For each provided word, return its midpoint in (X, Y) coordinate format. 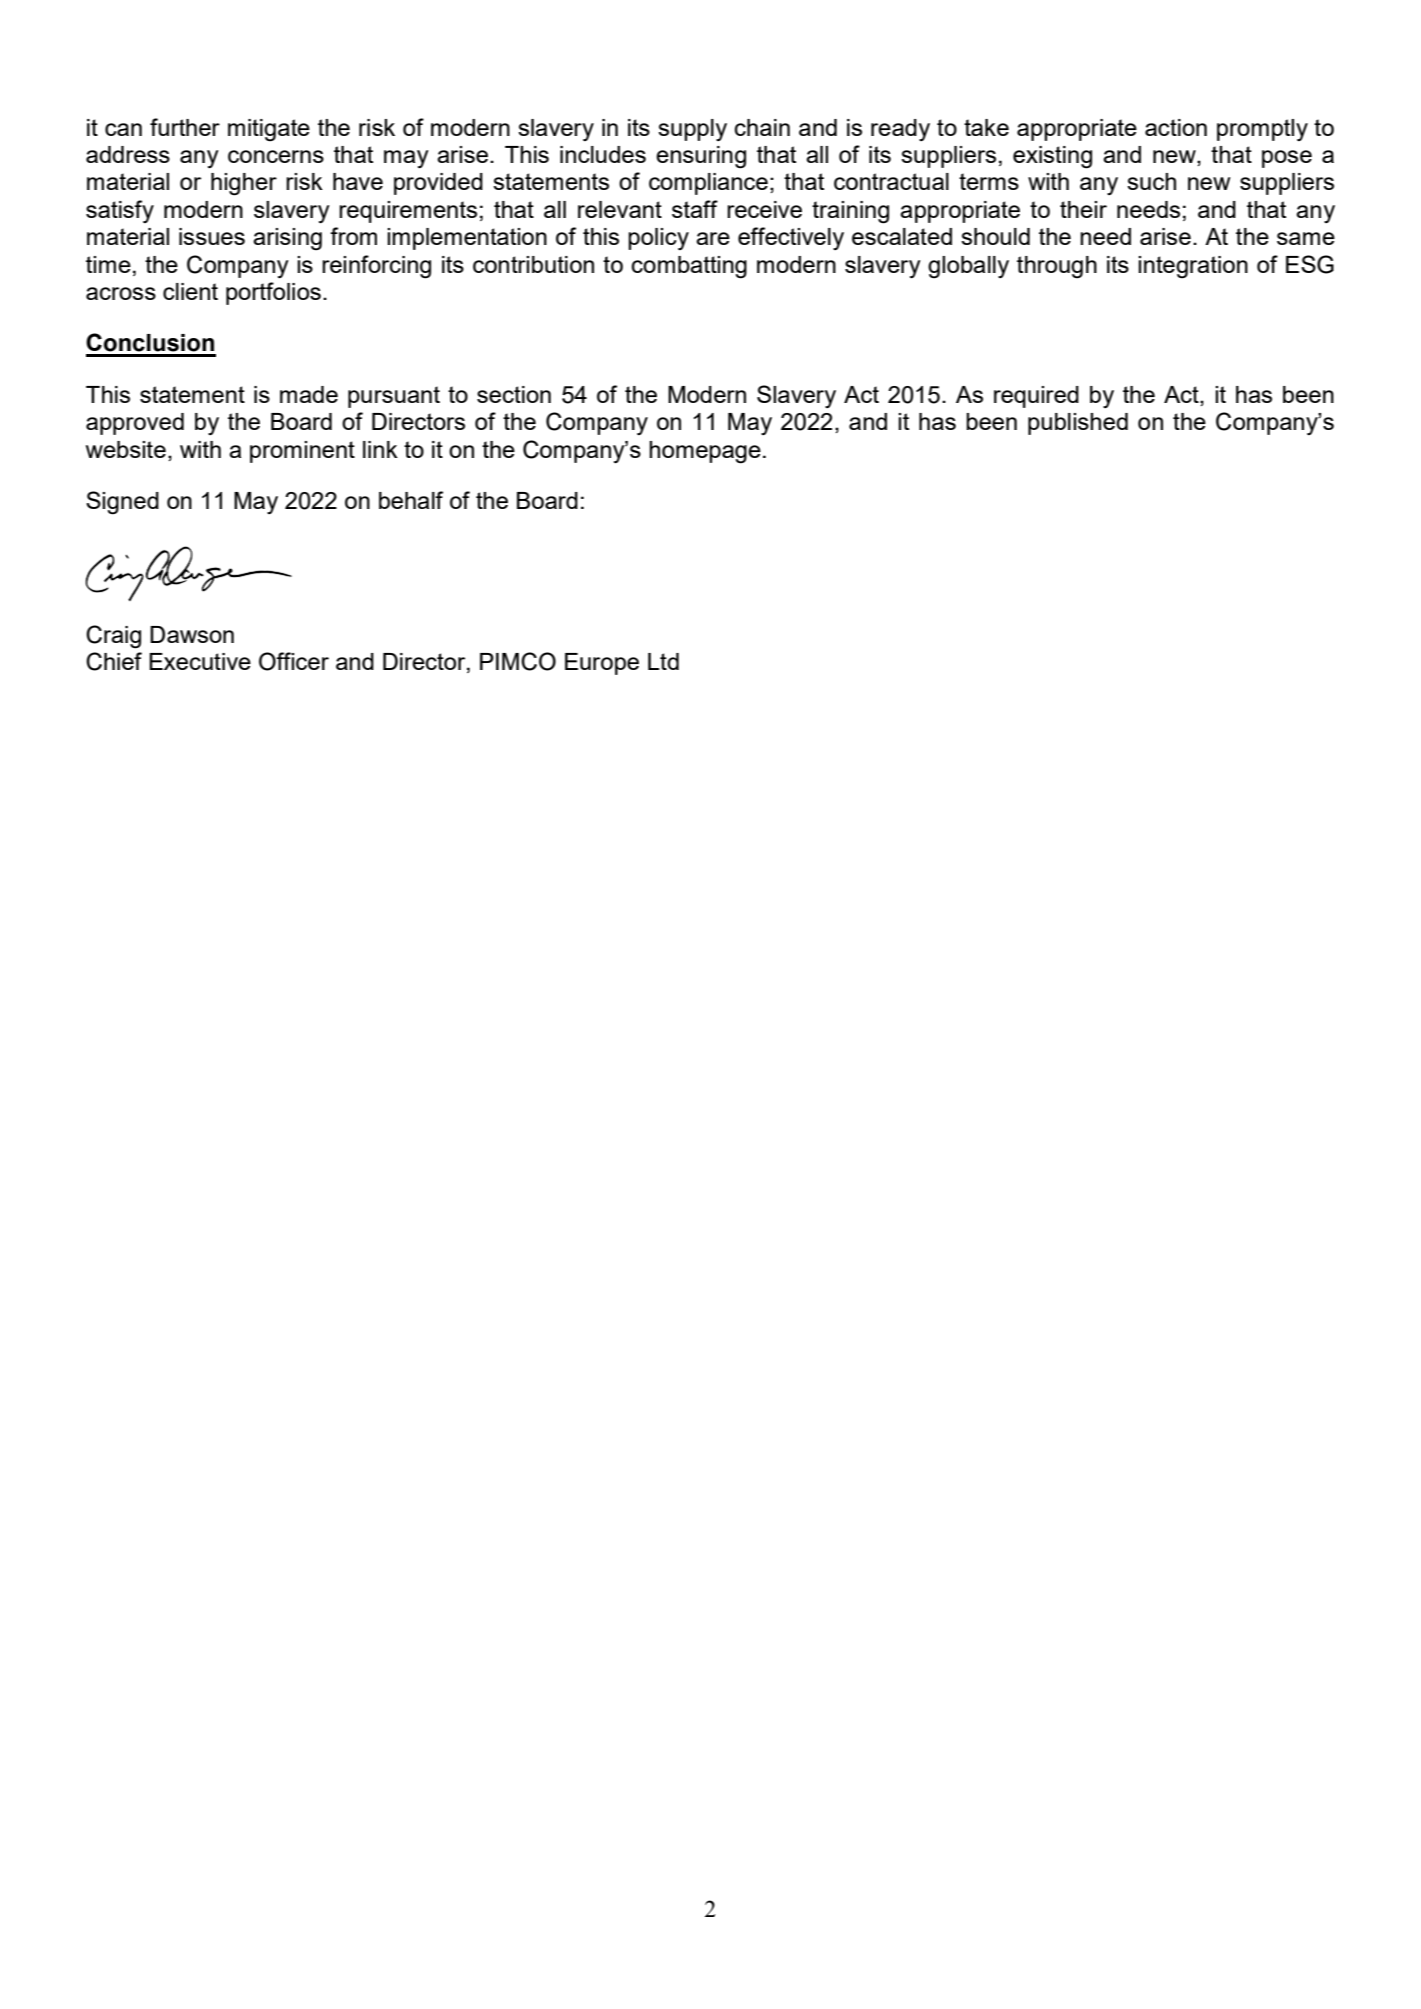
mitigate (269, 130)
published (1078, 424)
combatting (689, 267)
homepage (705, 452)
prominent (302, 452)
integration (1193, 267)
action (1176, 127)
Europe (602, 664)
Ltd (663, 661)
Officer (294, 661)
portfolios (273, 293)
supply (692, 130)
